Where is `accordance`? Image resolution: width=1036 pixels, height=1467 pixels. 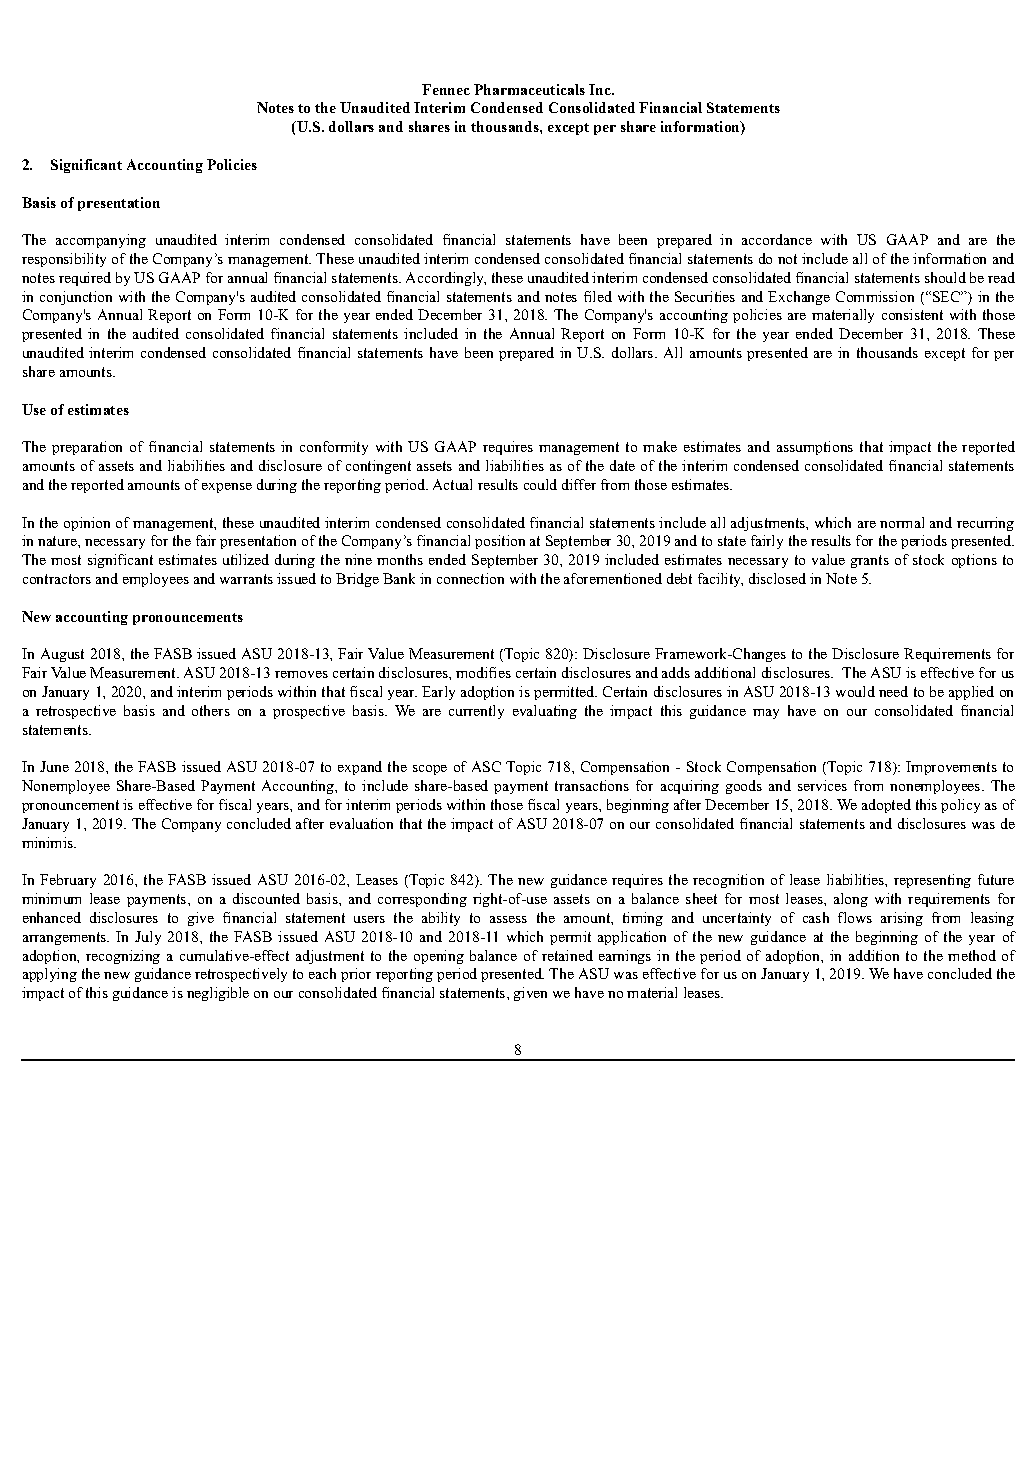
accordance is located at coordinates (777, 239).
